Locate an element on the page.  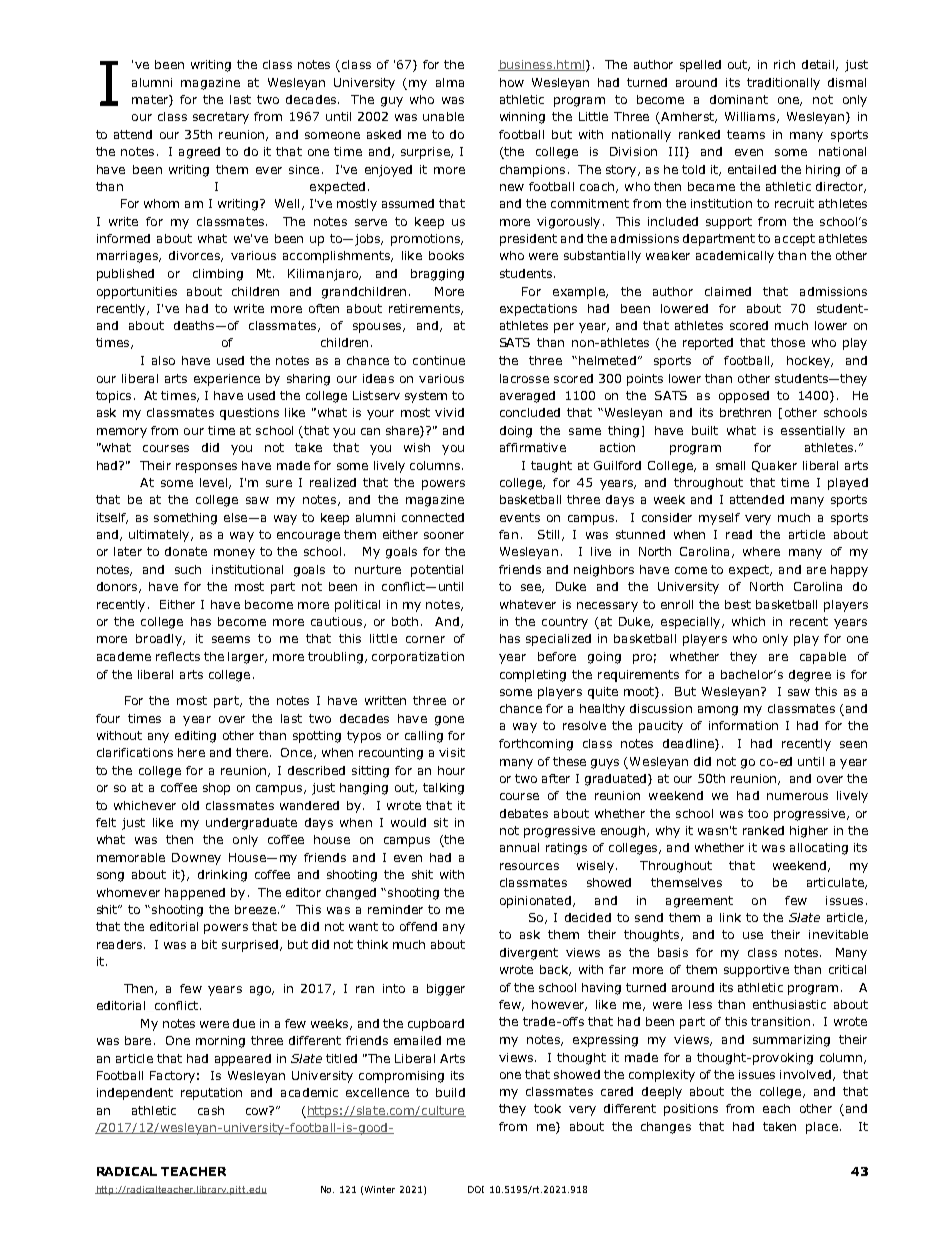
doing is located at coordinates (516, 432).
